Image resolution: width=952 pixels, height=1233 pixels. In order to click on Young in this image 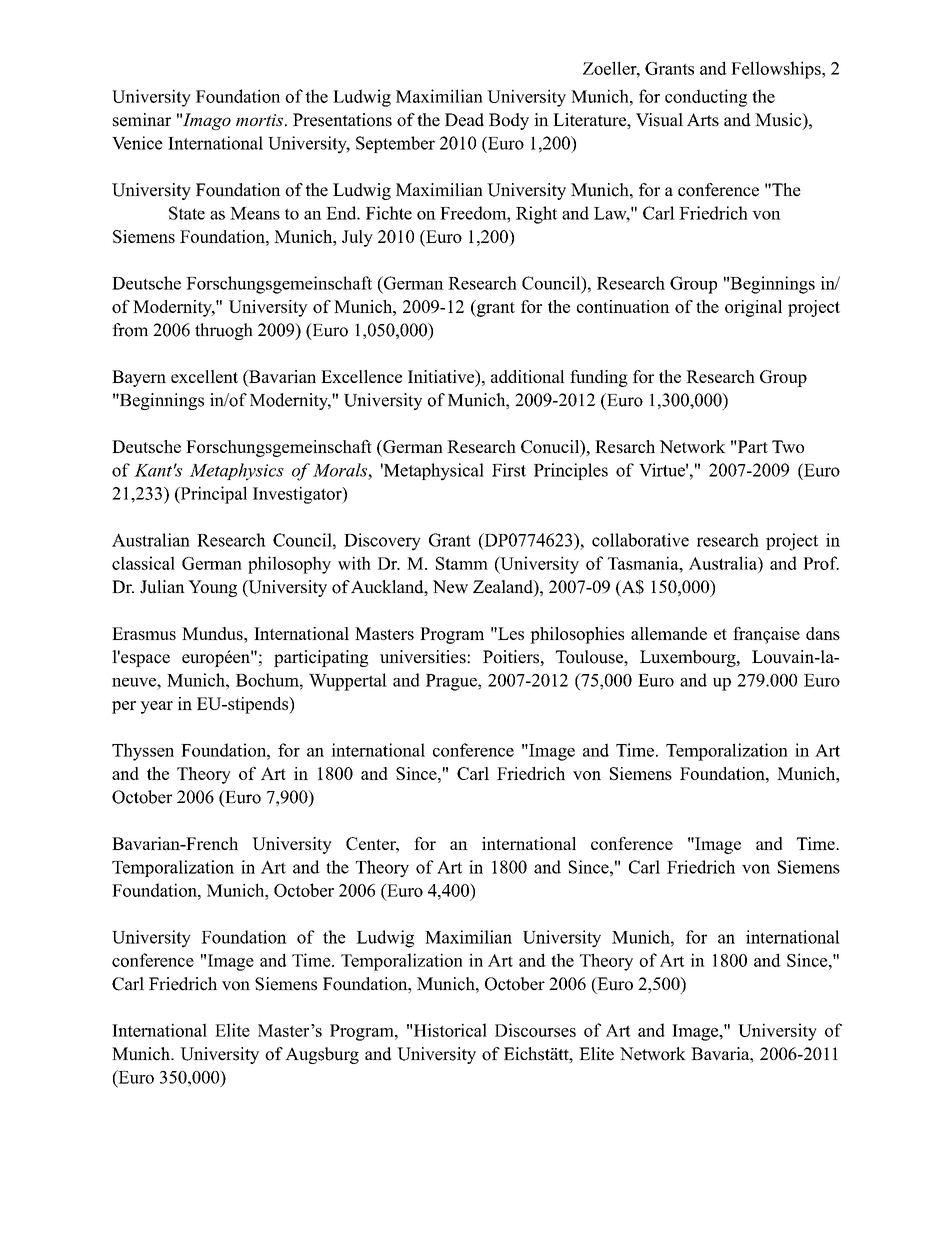, I will do `click(212, 588)`.
